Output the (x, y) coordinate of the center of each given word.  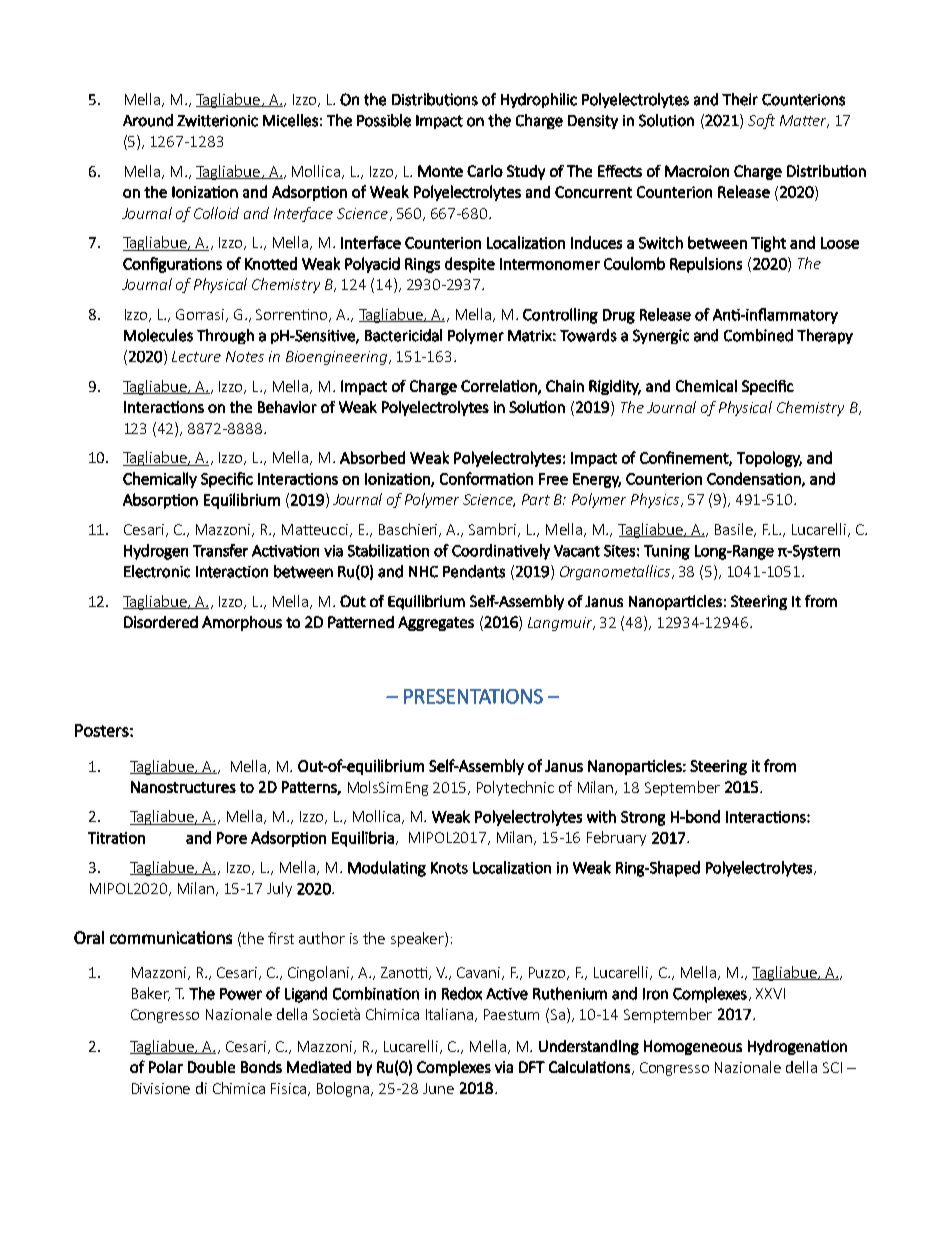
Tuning (667, 552)
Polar (166, 1067)
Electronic (157, 571)
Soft (761, 121)
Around (148, 120)
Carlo (485, 171)
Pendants (474, 571)
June (438, 1088)
